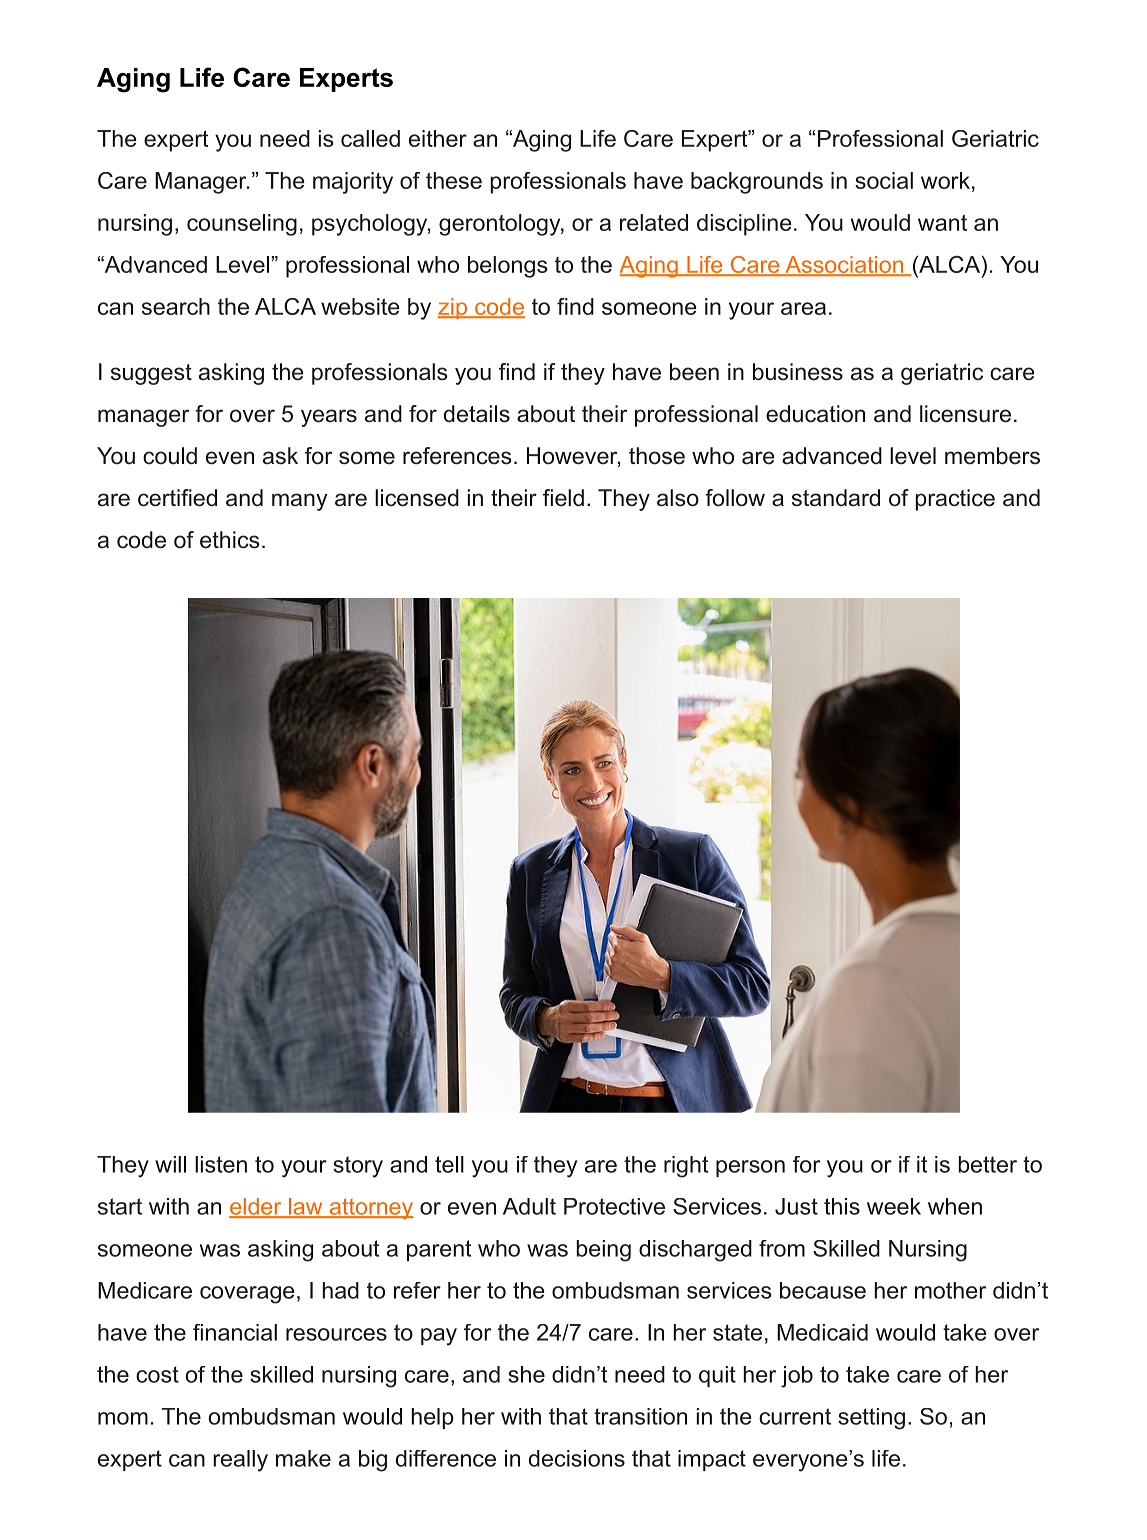 The height and width of the page is (1540, 1147). I want to click on these, so click(454, 180).
